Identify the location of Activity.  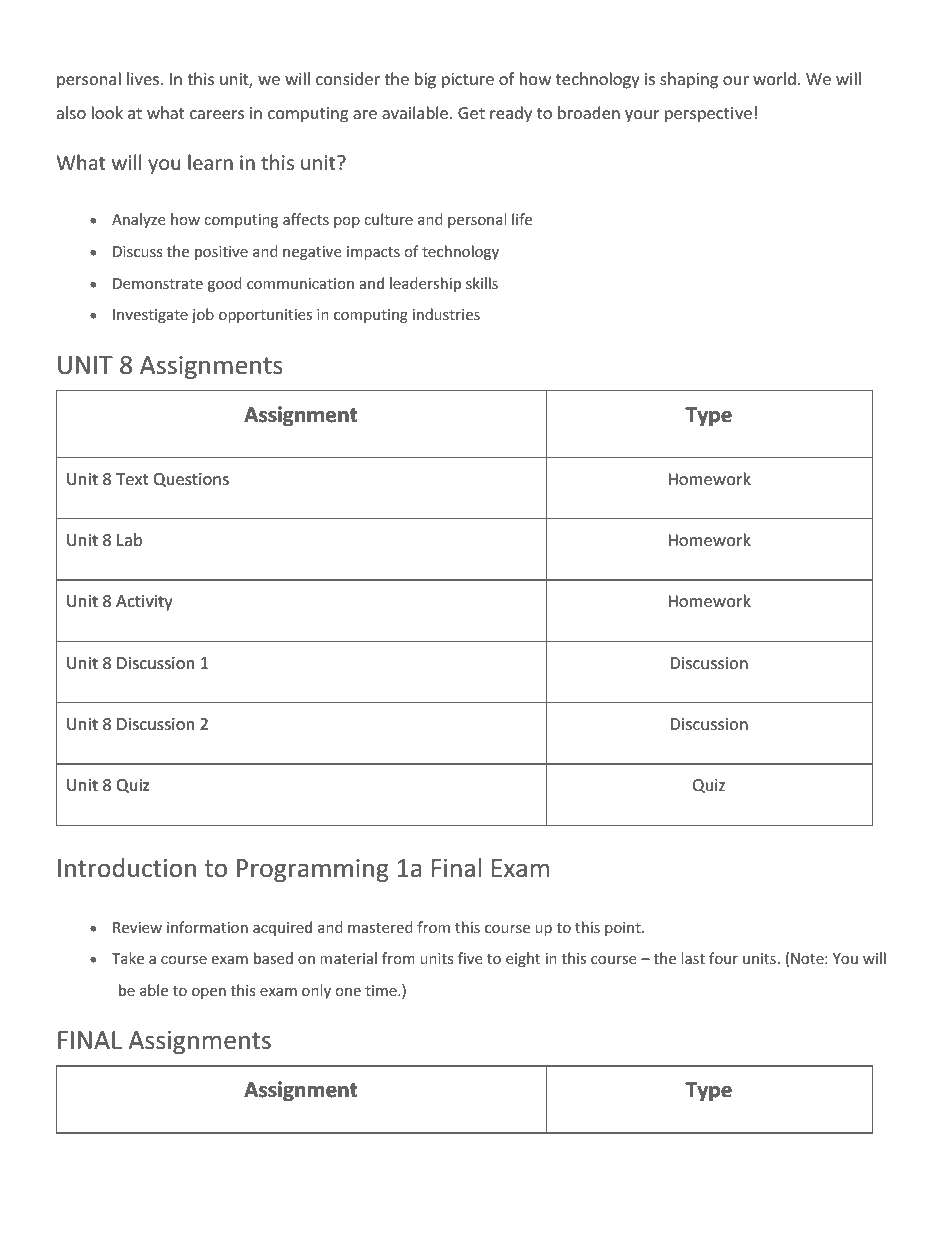
(144, 603).
